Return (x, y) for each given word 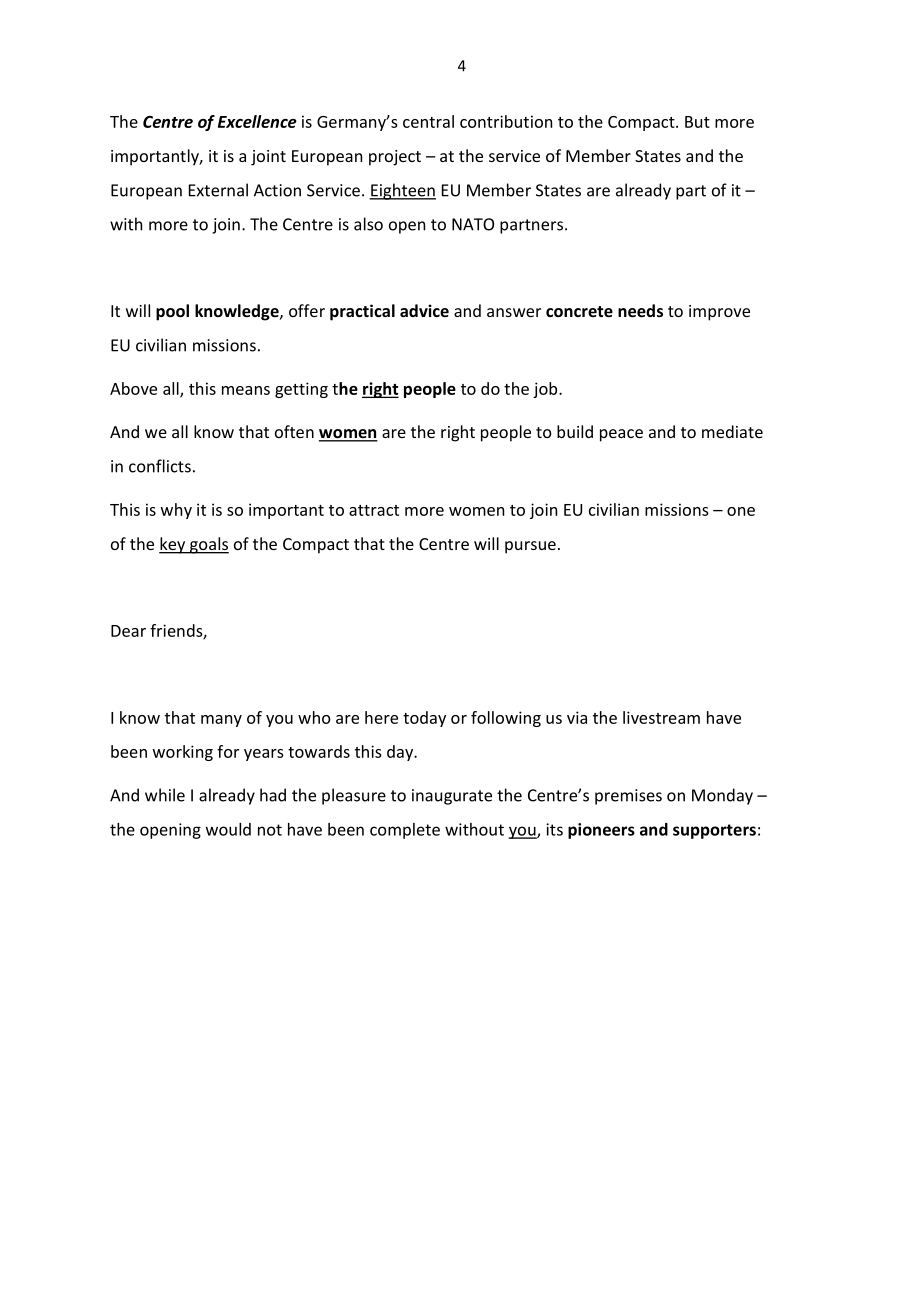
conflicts (160, 466)
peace (621, 435)
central (428, 121)
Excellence (257, 121)
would (228, 829)
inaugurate (452, 797)
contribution (506, 121)
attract (374, 510)
